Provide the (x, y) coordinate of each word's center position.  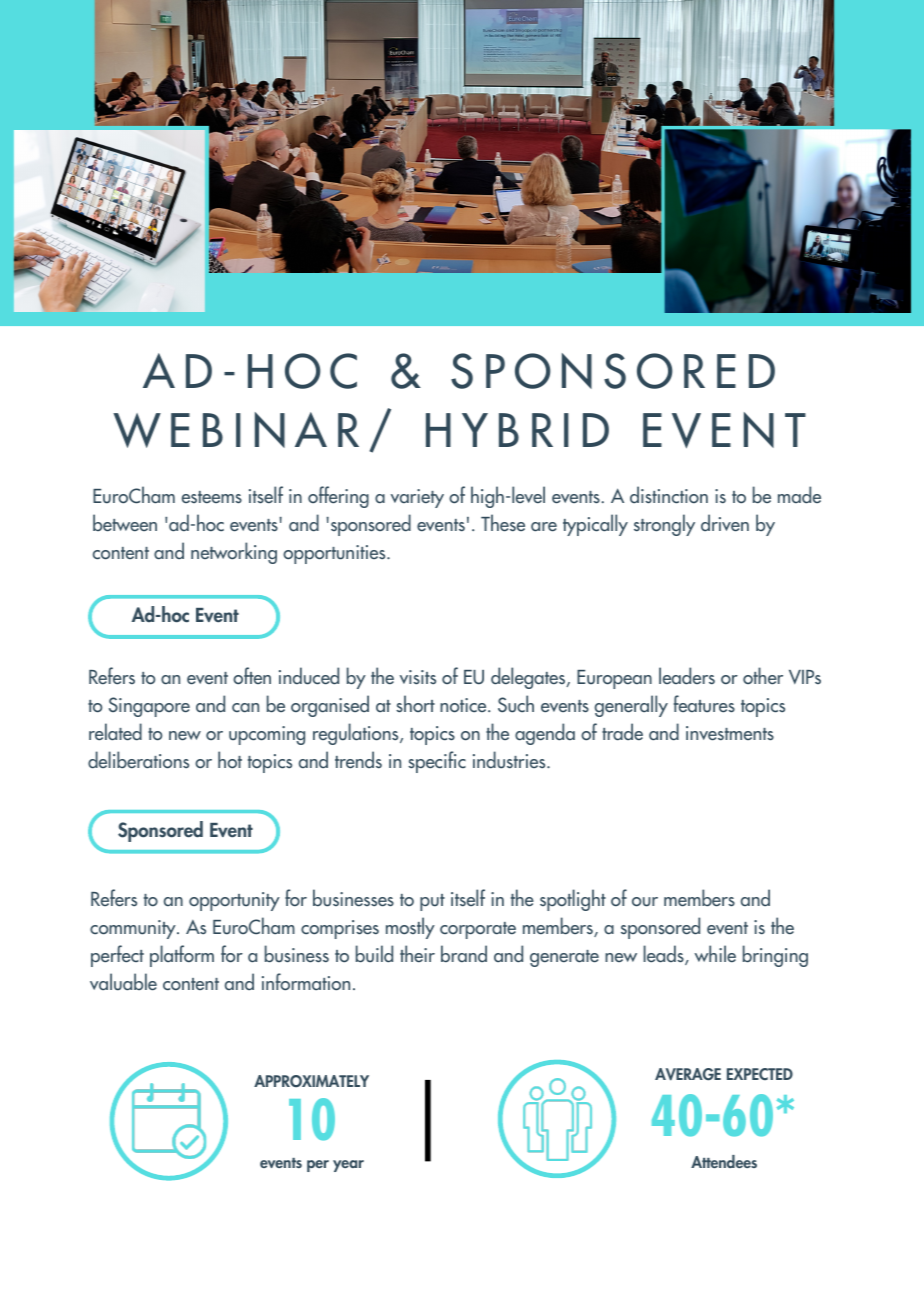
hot (230, 760)
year (348, 1166)
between (125, 523)
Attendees (724, 1161)
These (503, 523)
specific (437, 762)
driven (725, 523)
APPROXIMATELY (311, 1081)
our (645, 902)
